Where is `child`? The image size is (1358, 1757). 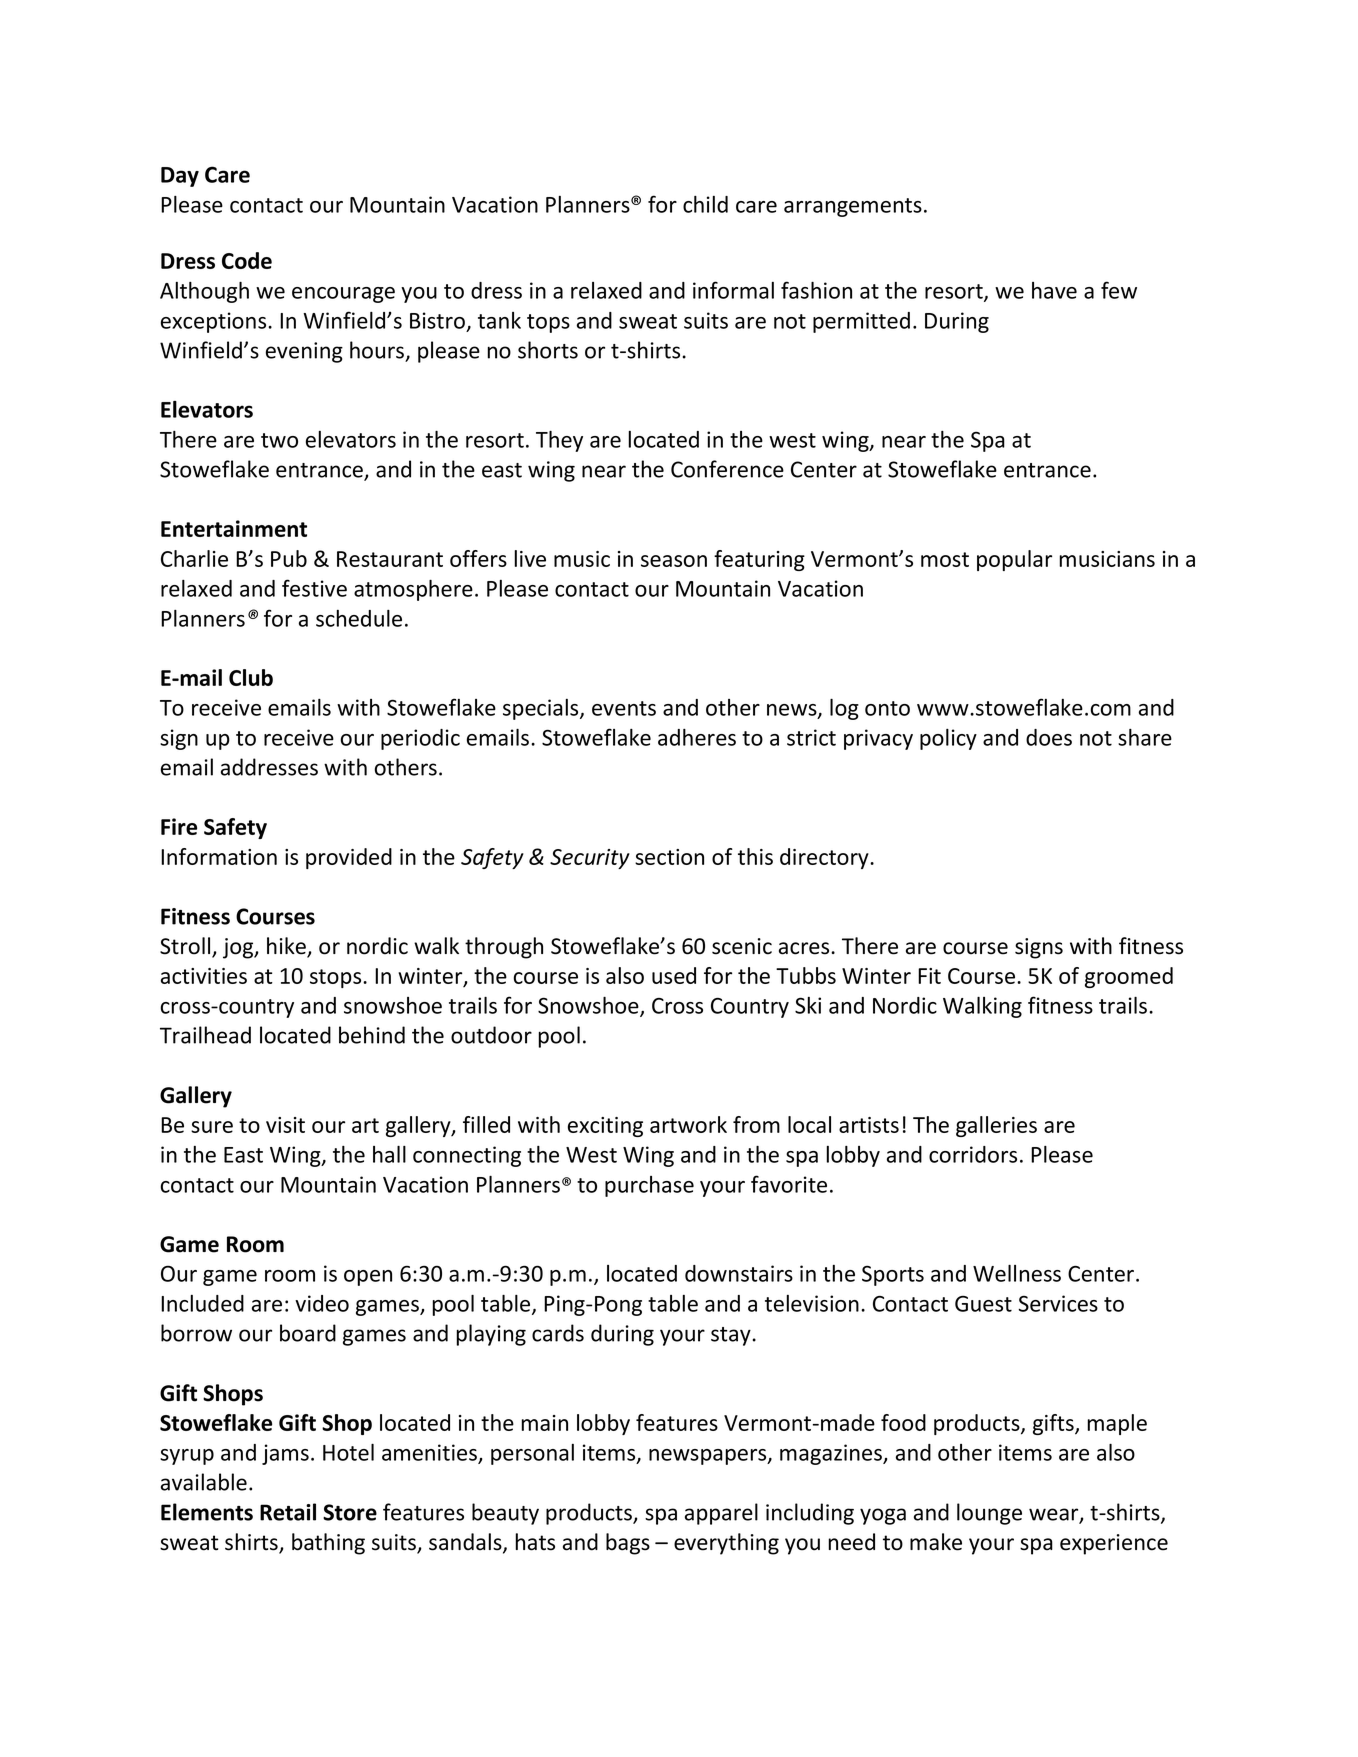 child is located at coordinates (705, 204).
